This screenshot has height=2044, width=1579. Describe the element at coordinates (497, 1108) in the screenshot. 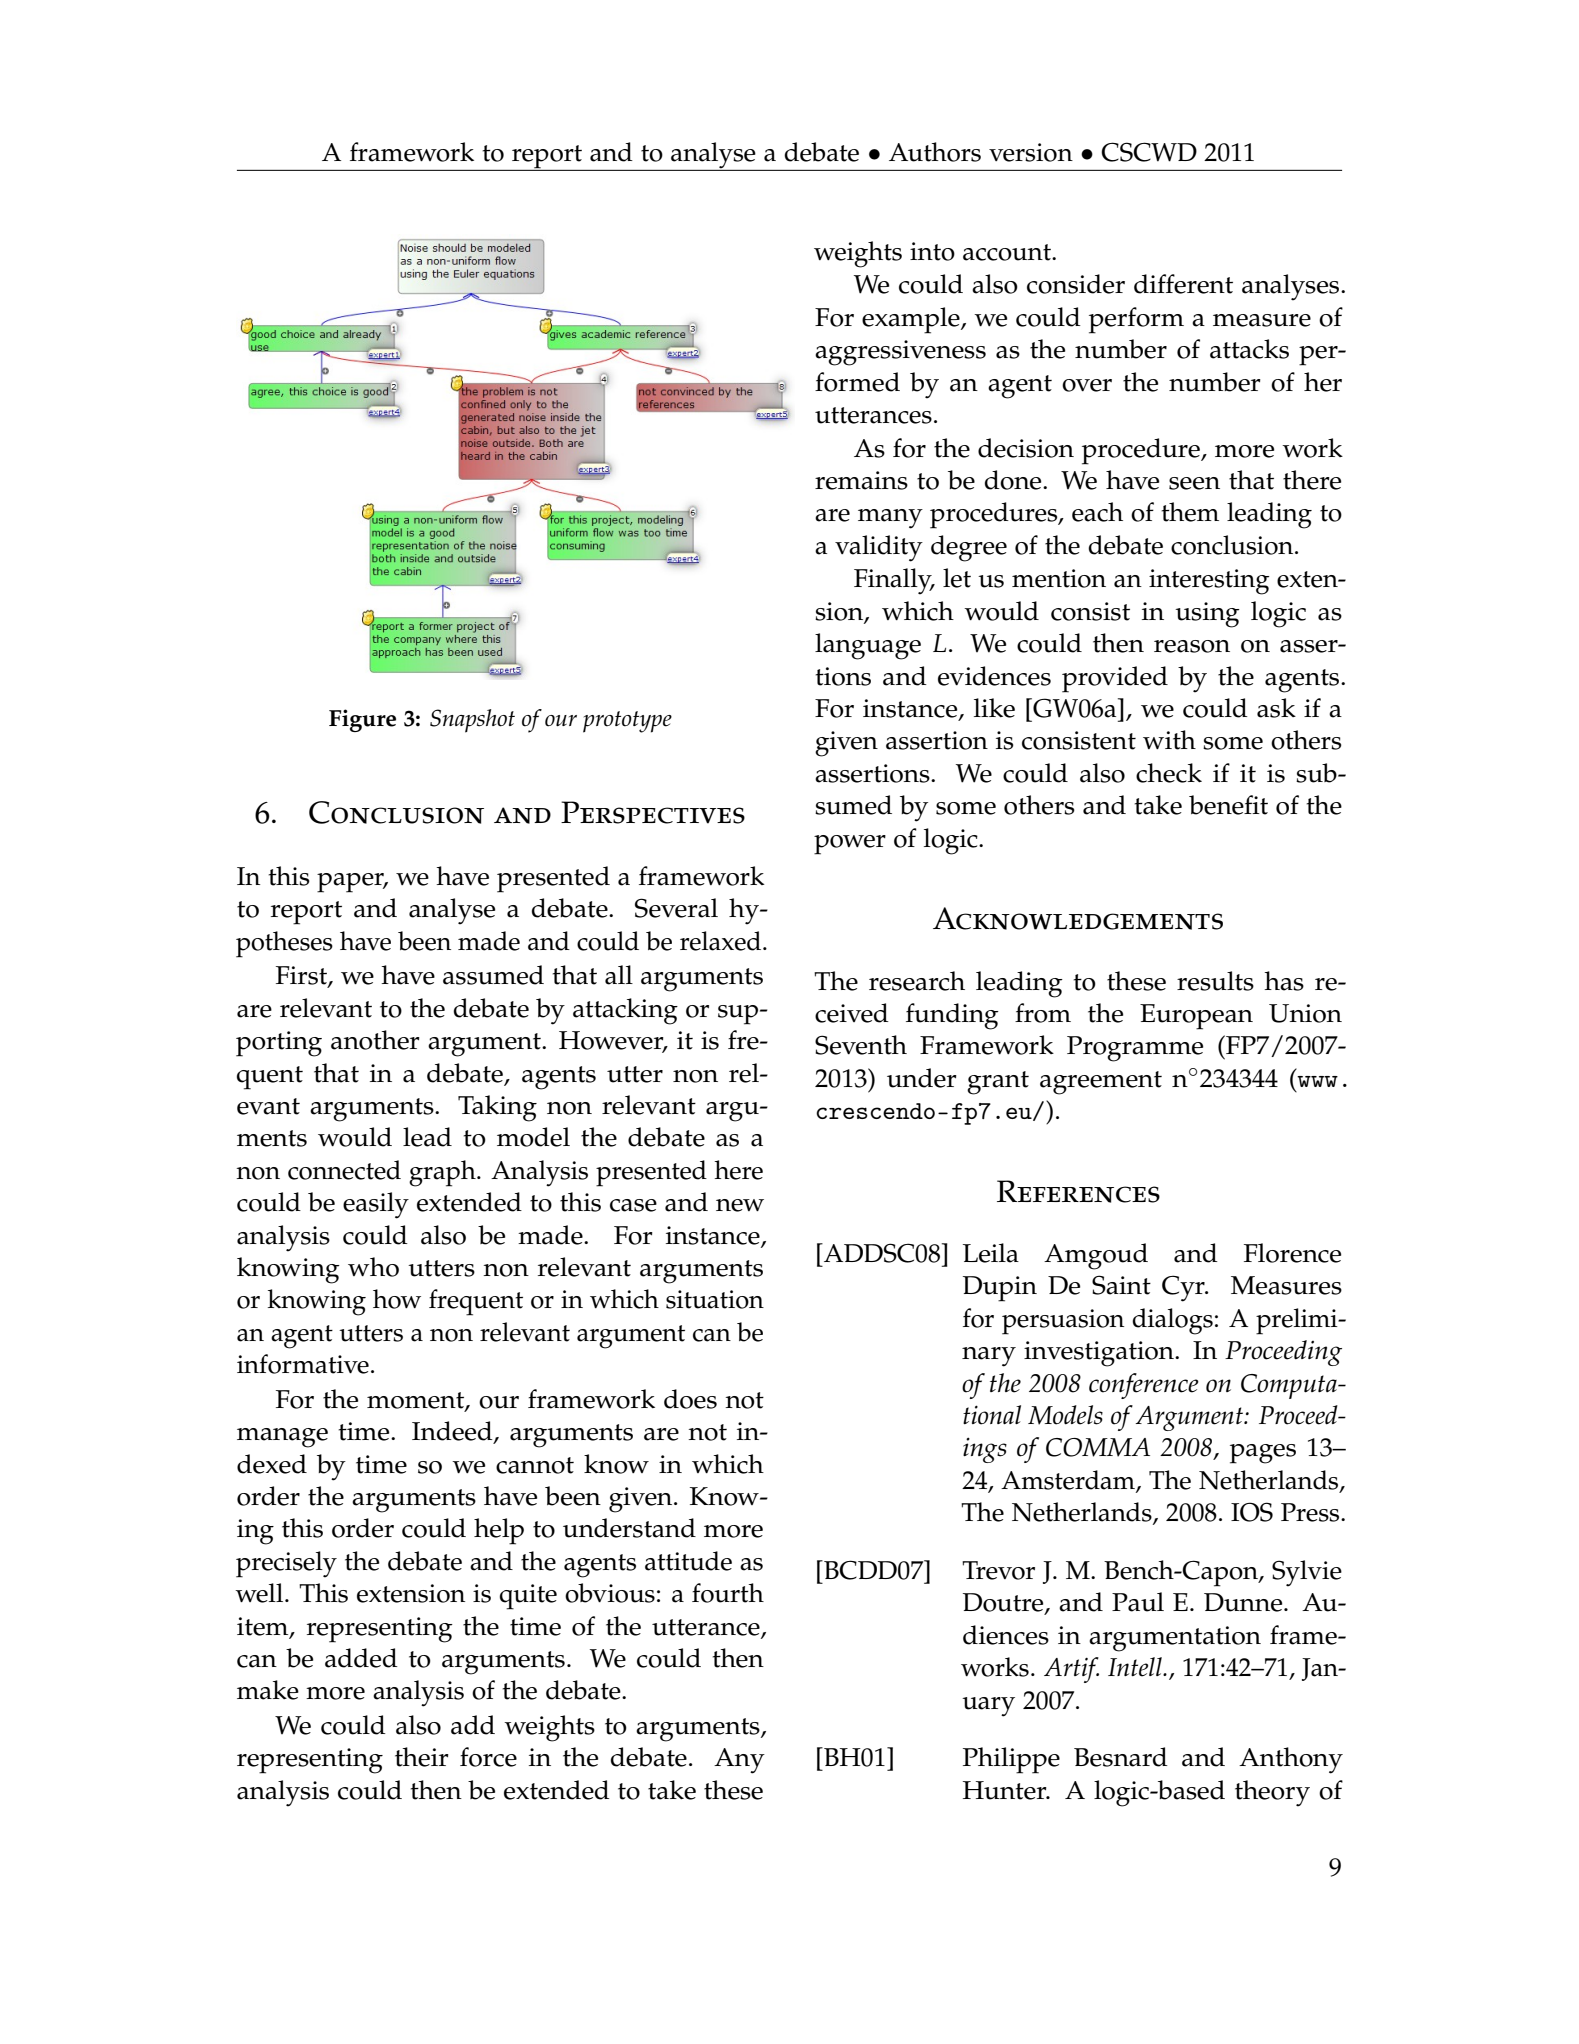

I see `Taking` at that location.
